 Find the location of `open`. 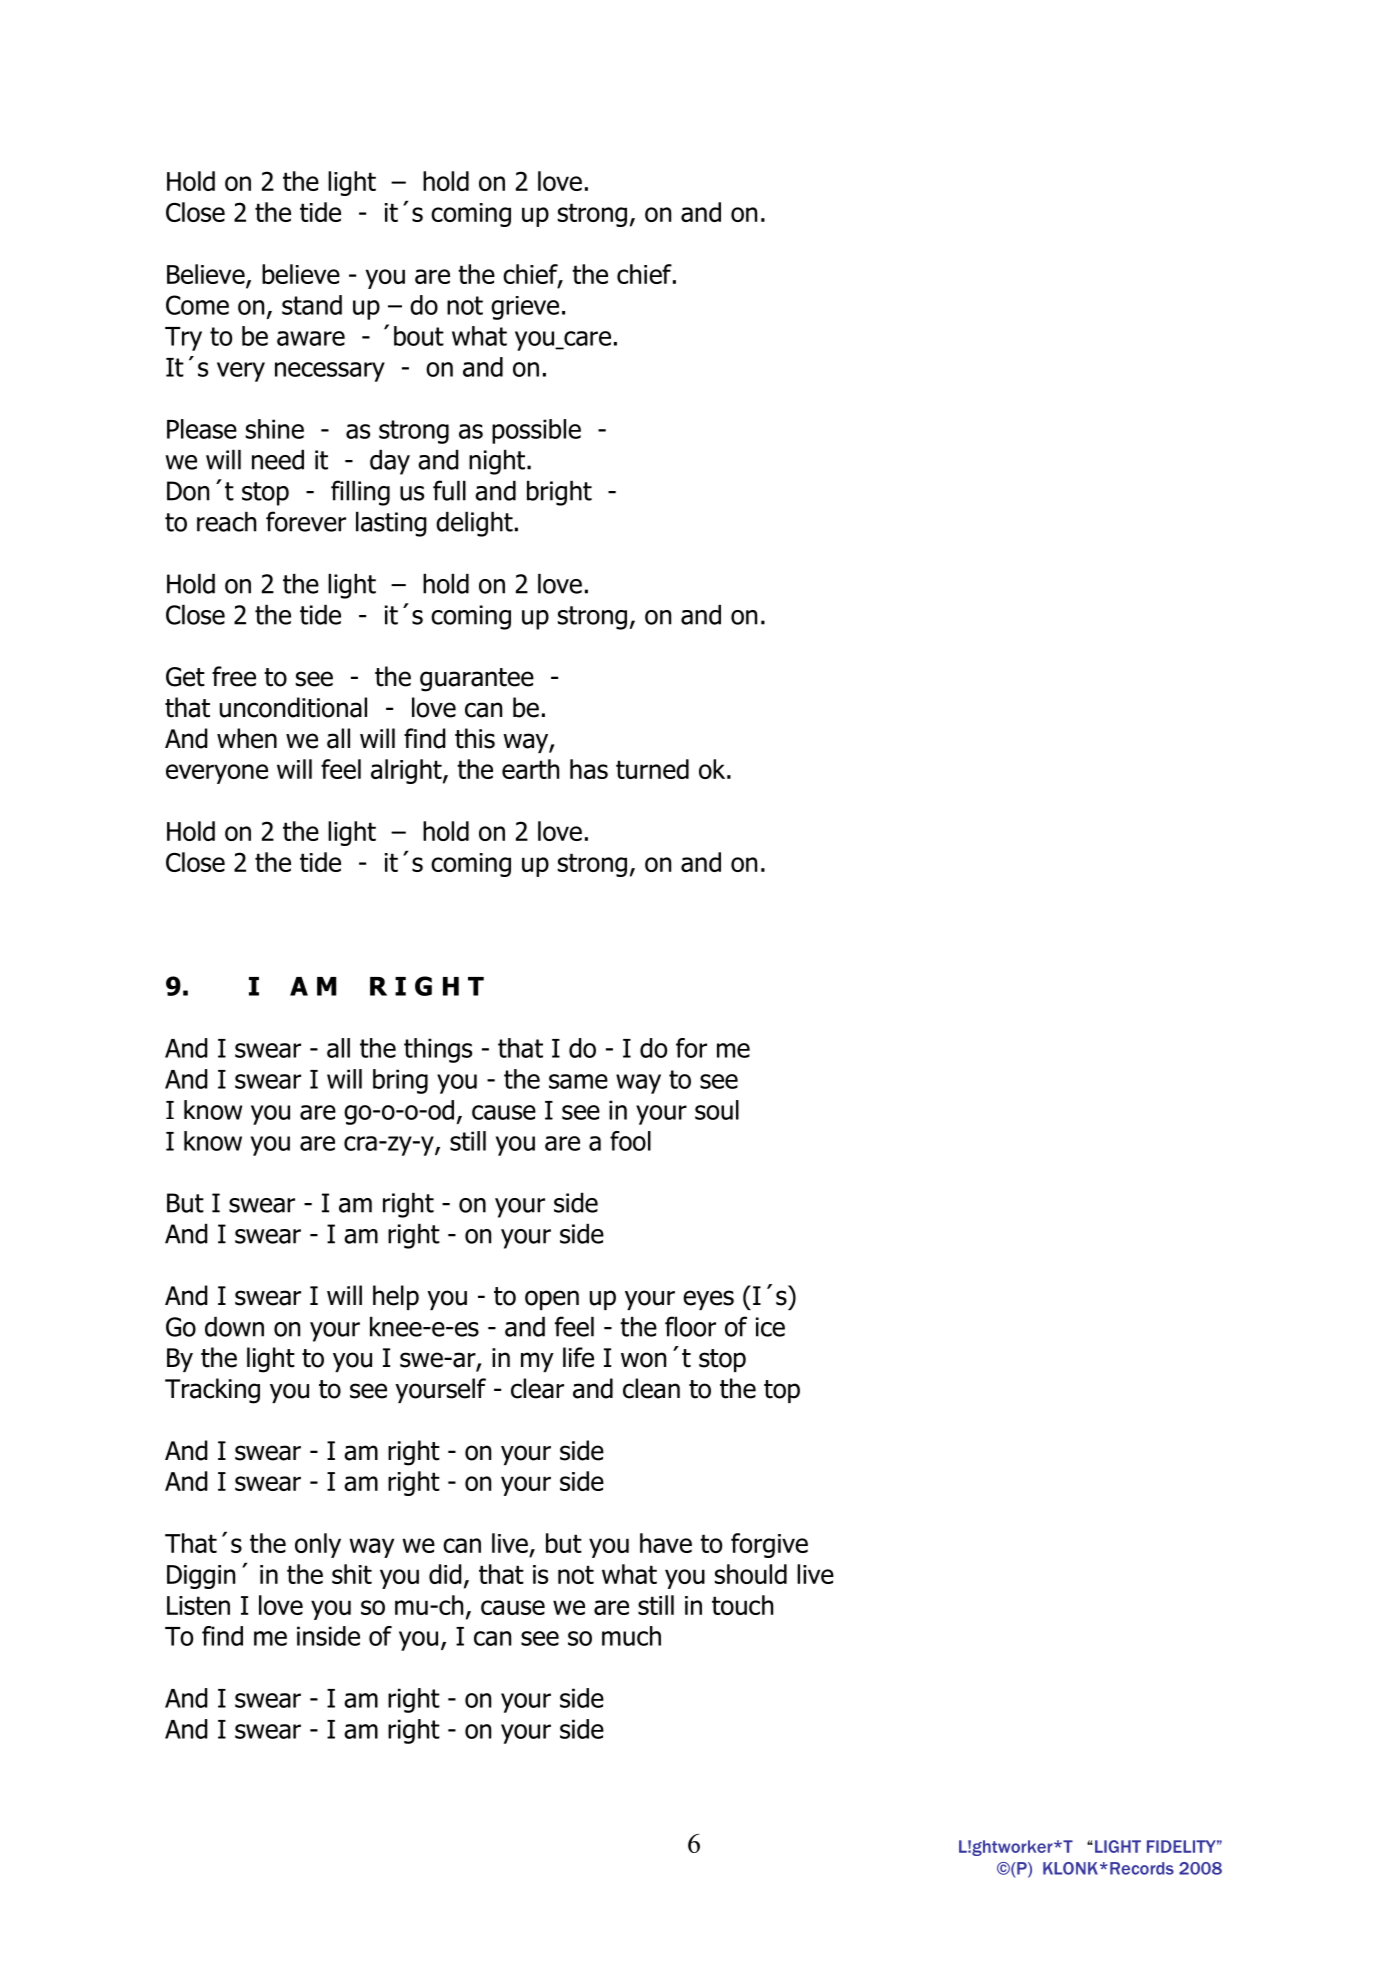

open is located at coordinates (552, 1300).
